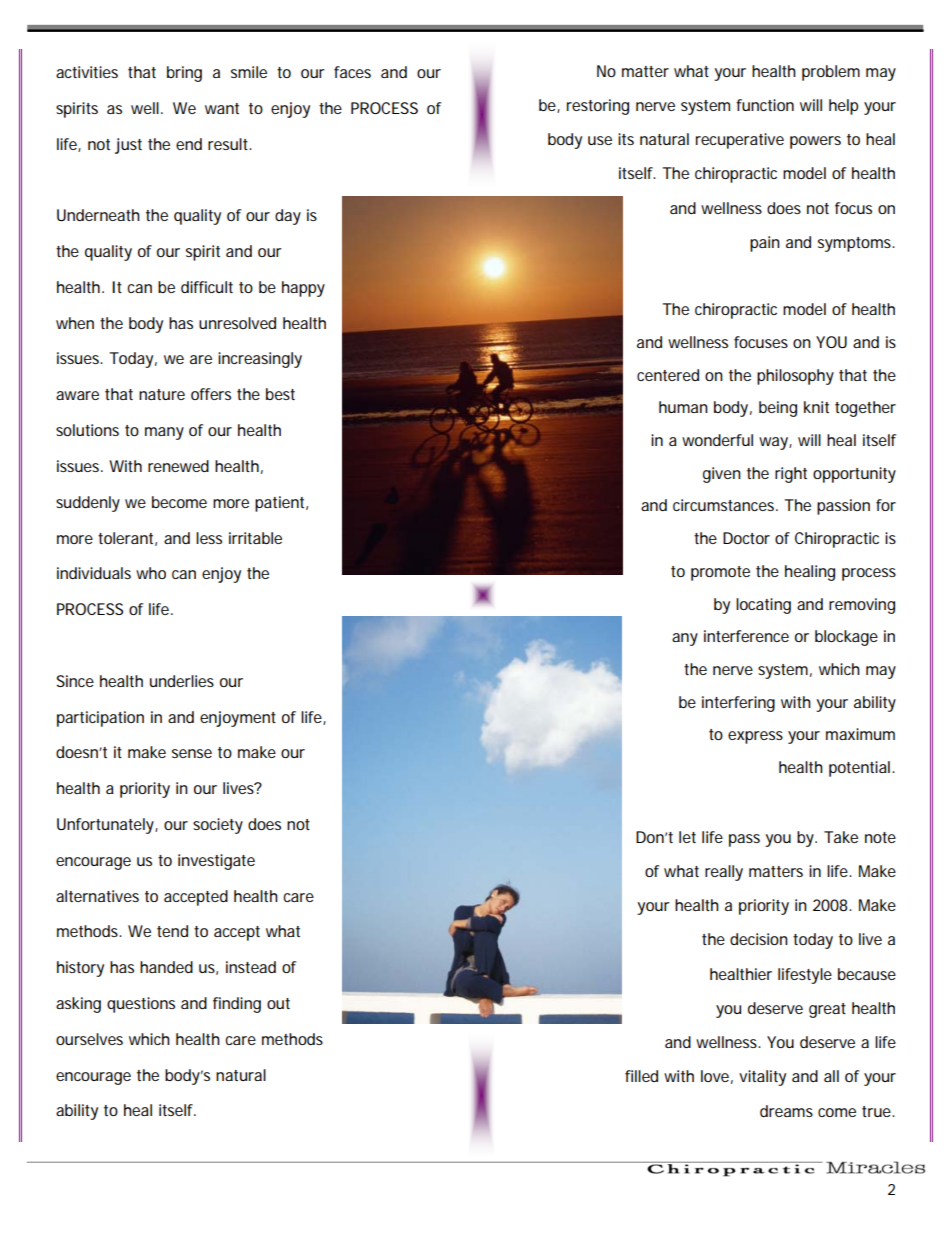 The image size is (952, 1233). I want to click on difficult, so click(207, 287).
